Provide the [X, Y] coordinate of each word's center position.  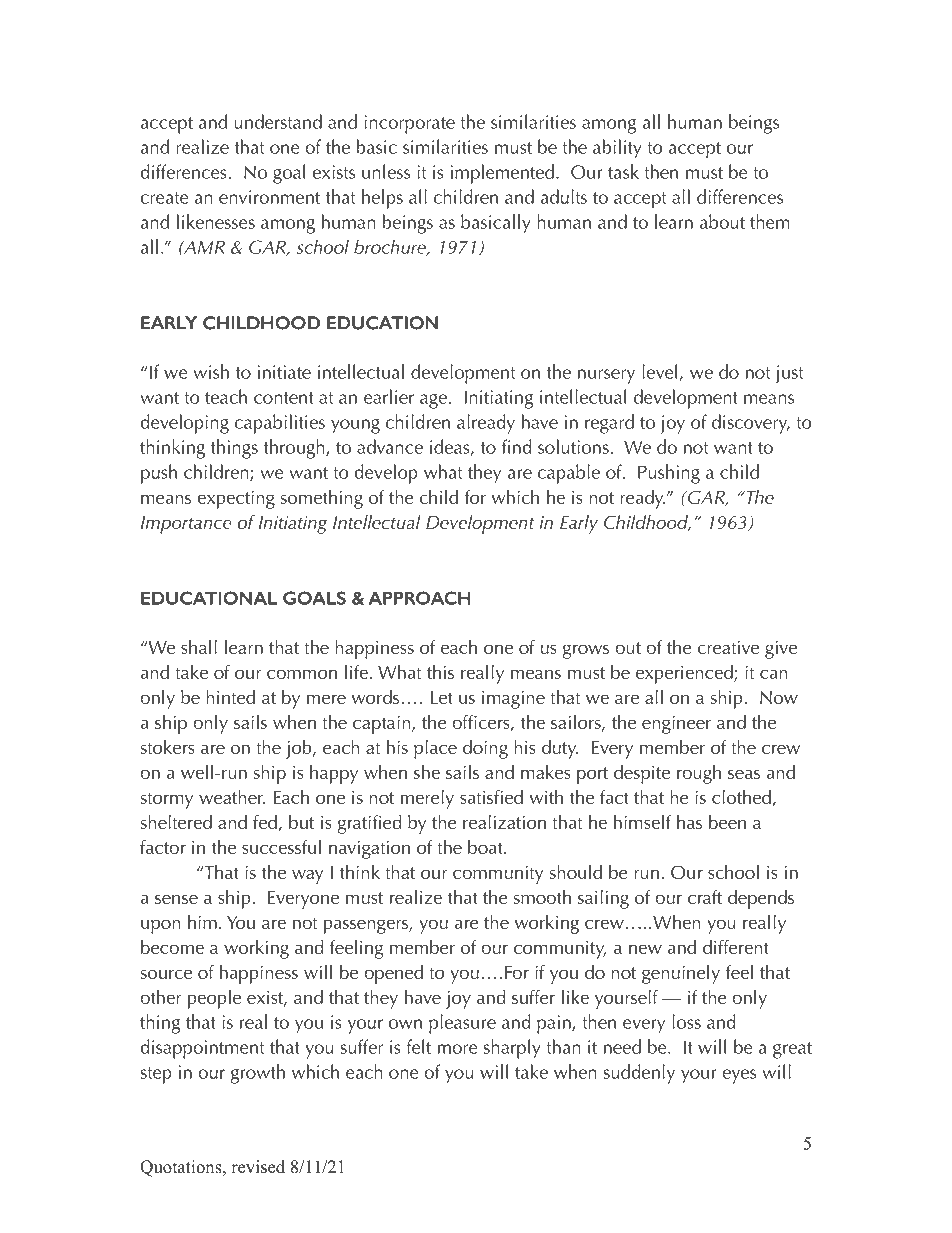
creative [728, 647]
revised [258, 1167]
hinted [230, 696]
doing [485, 749]
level [659, 371]
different [736, 946]
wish [211, 371]
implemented [502, 174]
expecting [236, 499]
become [172, 946]
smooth [542, 896]
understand [278, 121]
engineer [676, 724]
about [722, 221]
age [433, 401]
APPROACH [419, 598]
